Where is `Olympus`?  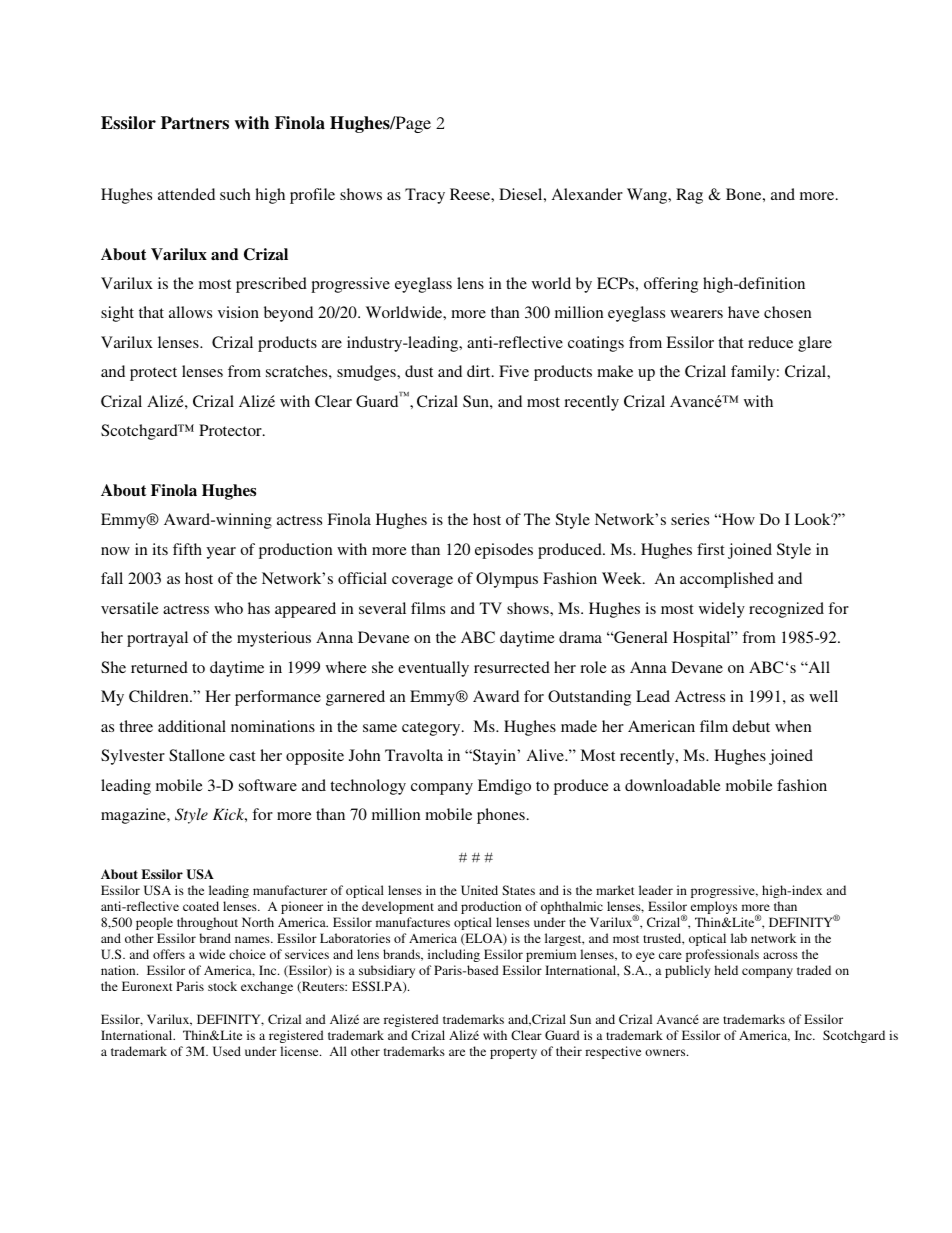 Olympus is located at coordinates (507, 580).
